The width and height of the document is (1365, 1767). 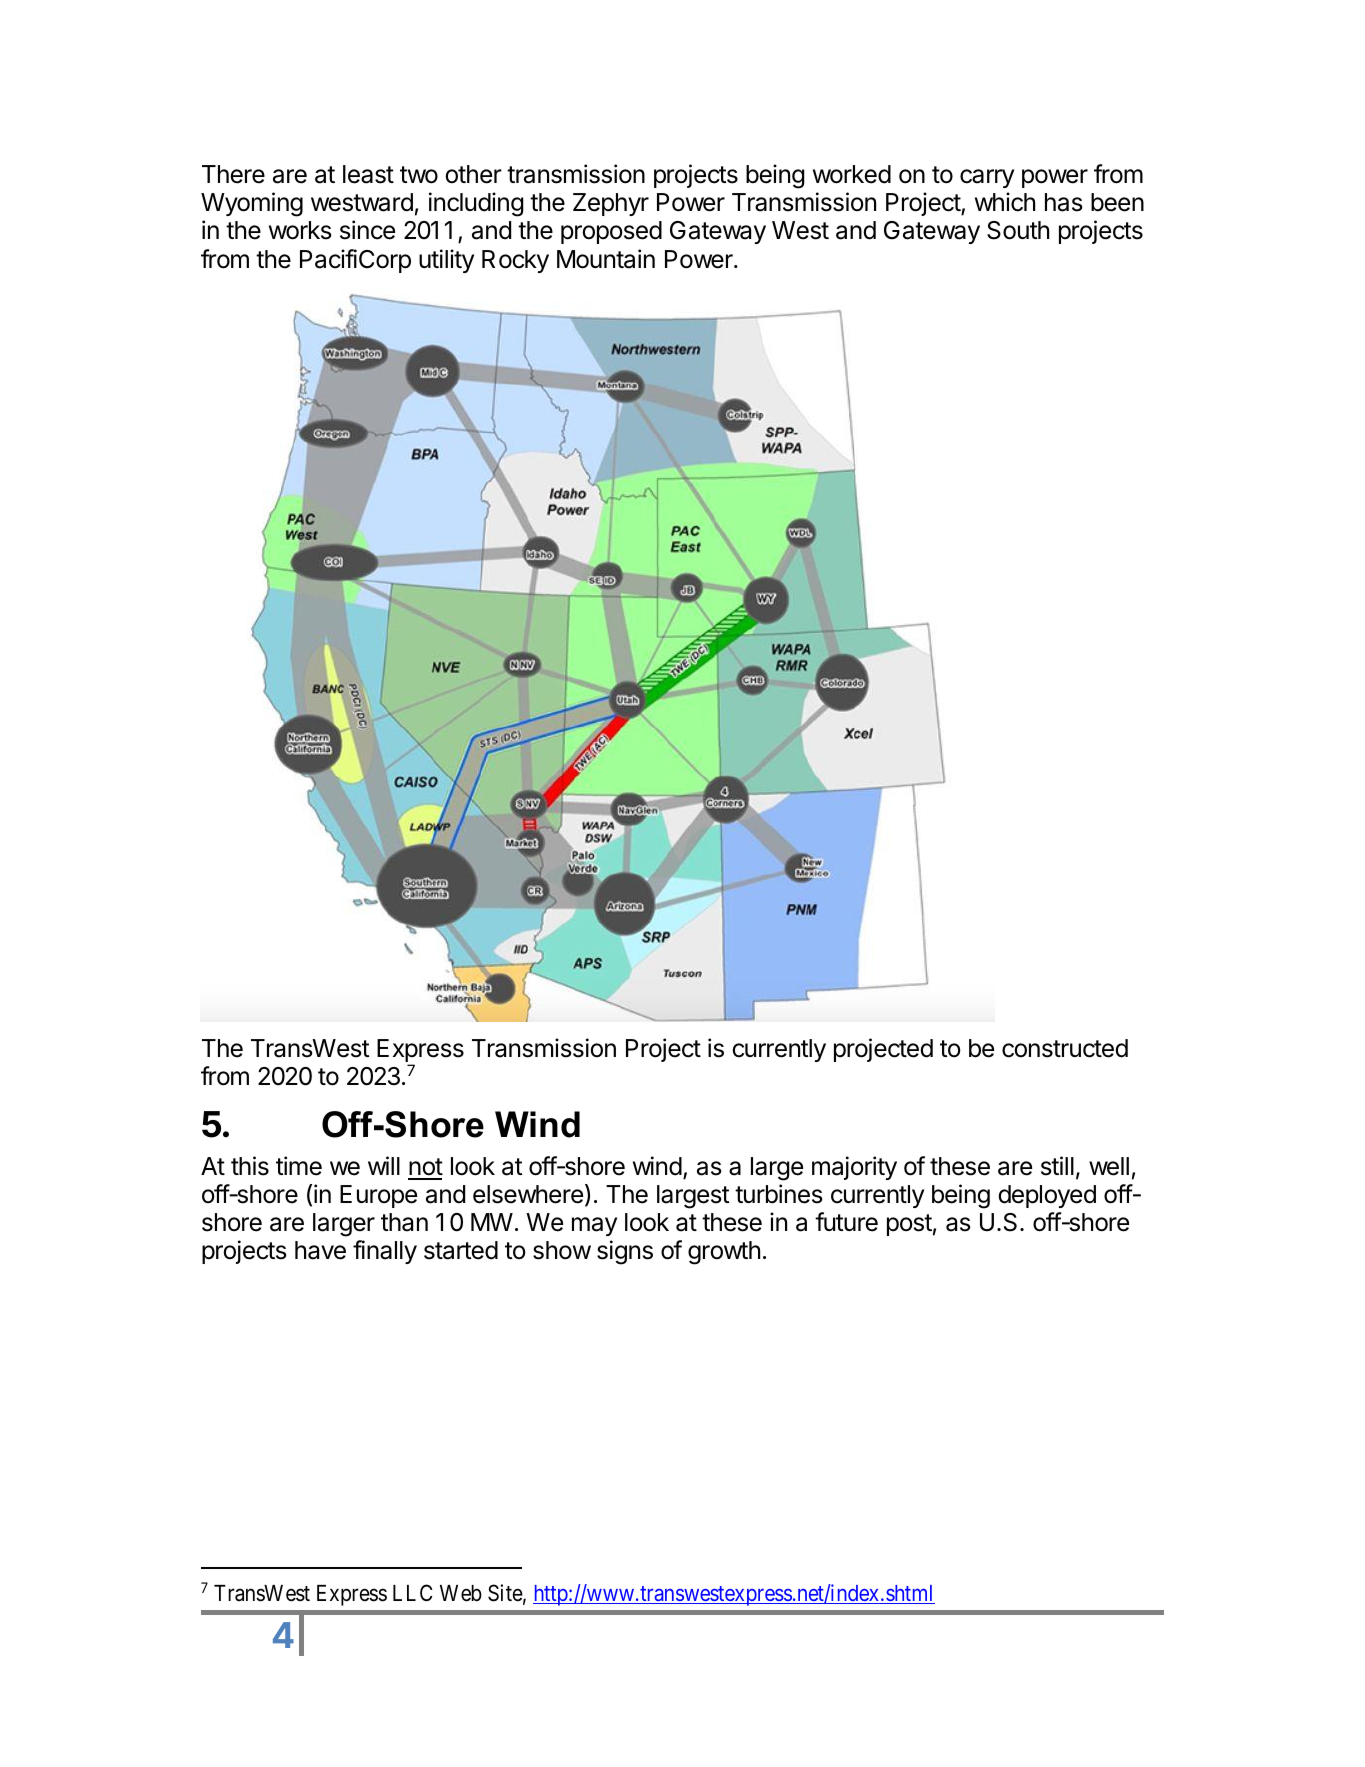 What do you see at coordinates (461, 1593) in the document?
I see `Web` at bounding box center [461, 1593].
